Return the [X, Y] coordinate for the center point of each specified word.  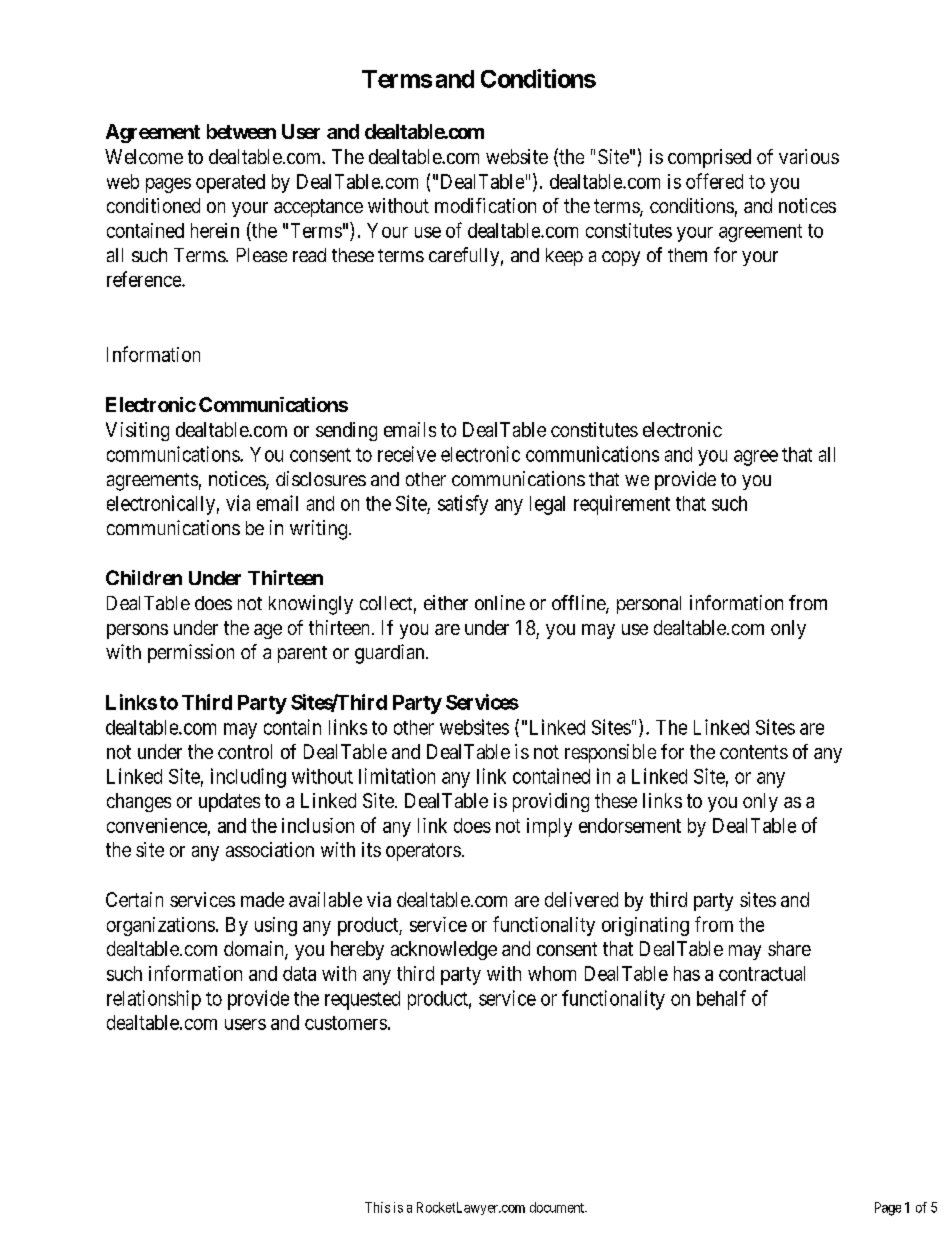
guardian [391, 654]
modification [485, 205]
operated [230, 183]
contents [754, 752]
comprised [709, 158]
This [377, 1207]
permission [191, 653]
